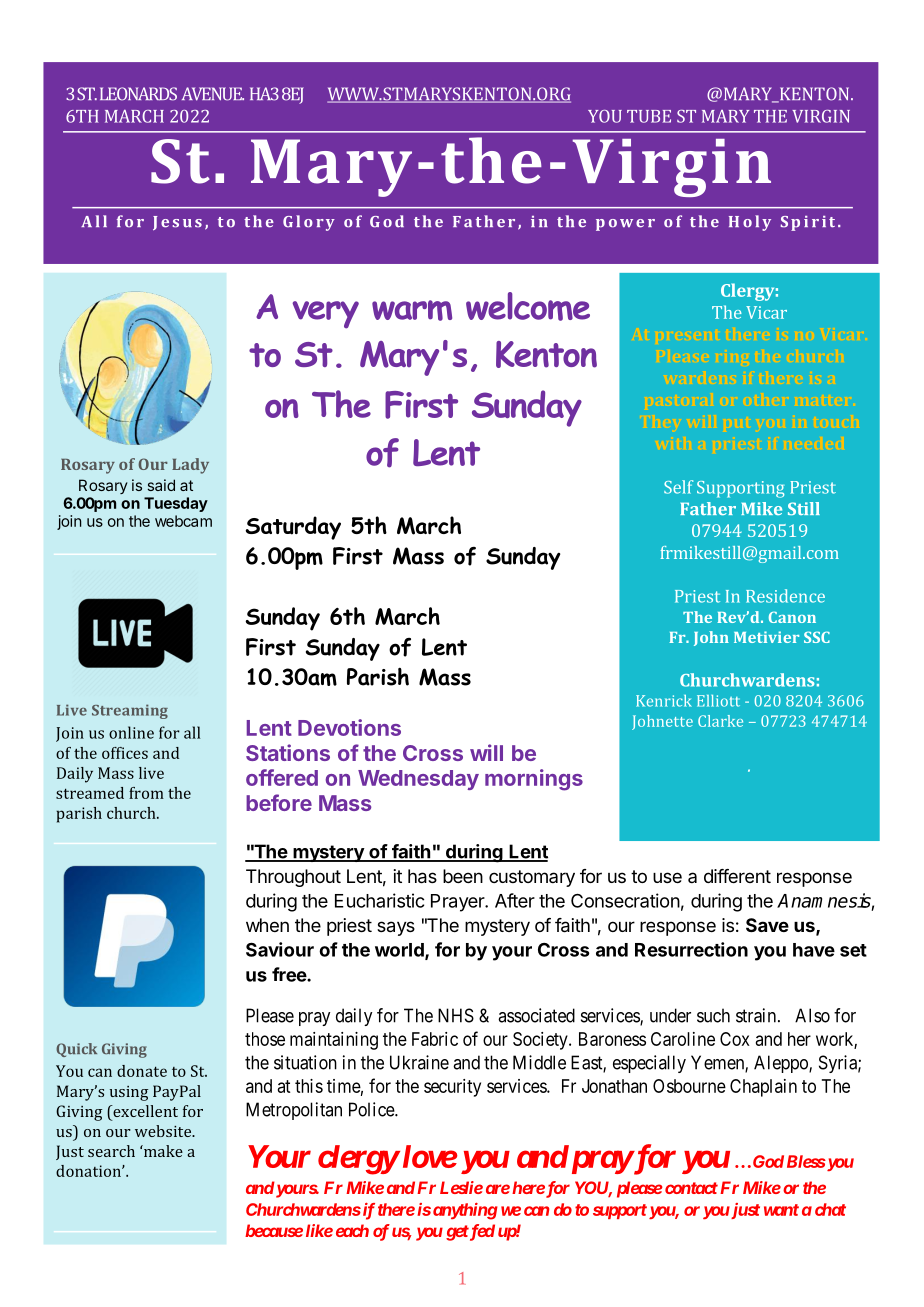 The image size is (924, 1307). Describe the element at coordinates (352, 1230) in the image. I see `each` at that location.
